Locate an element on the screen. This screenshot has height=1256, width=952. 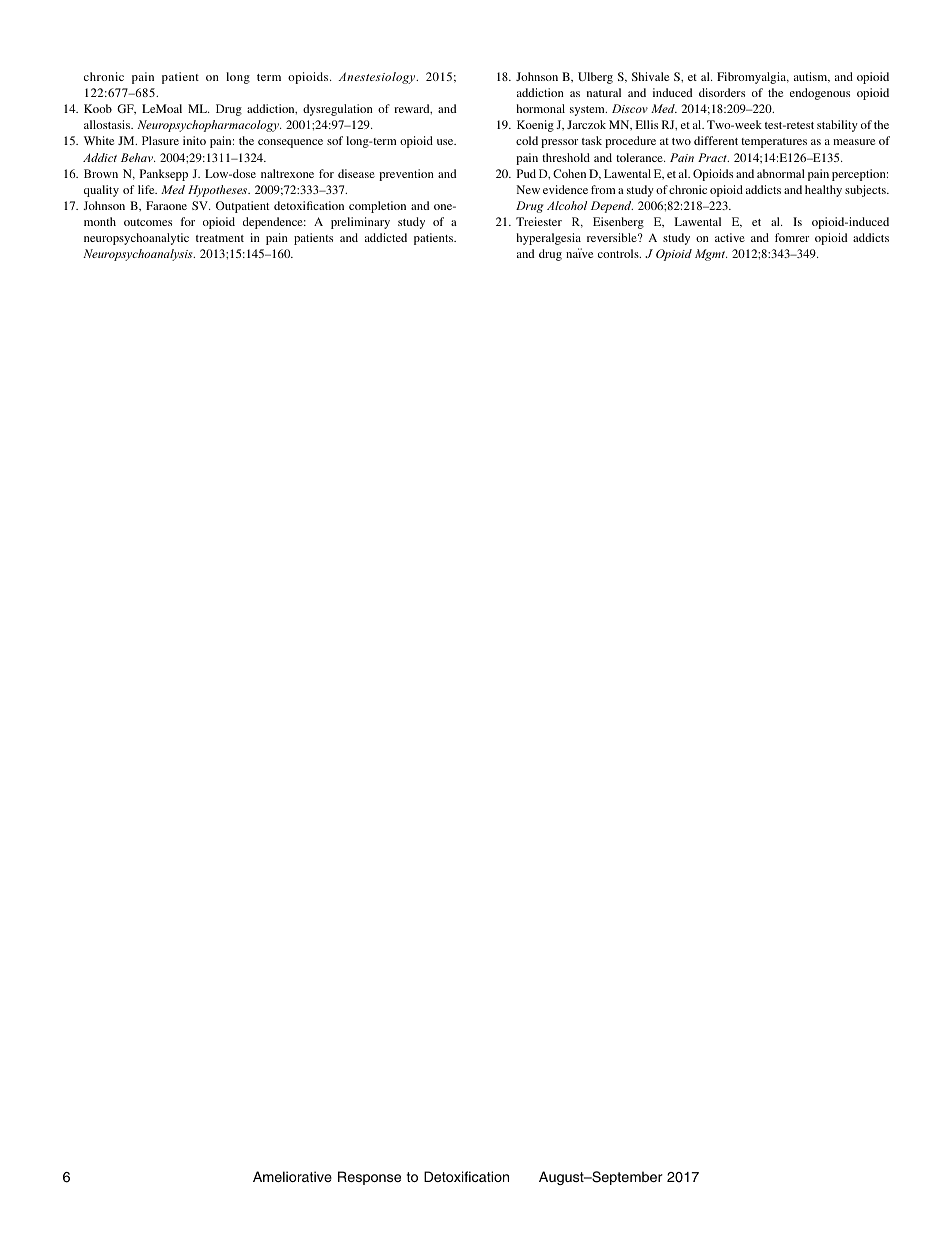
active is located at coordinates (730, 237).
